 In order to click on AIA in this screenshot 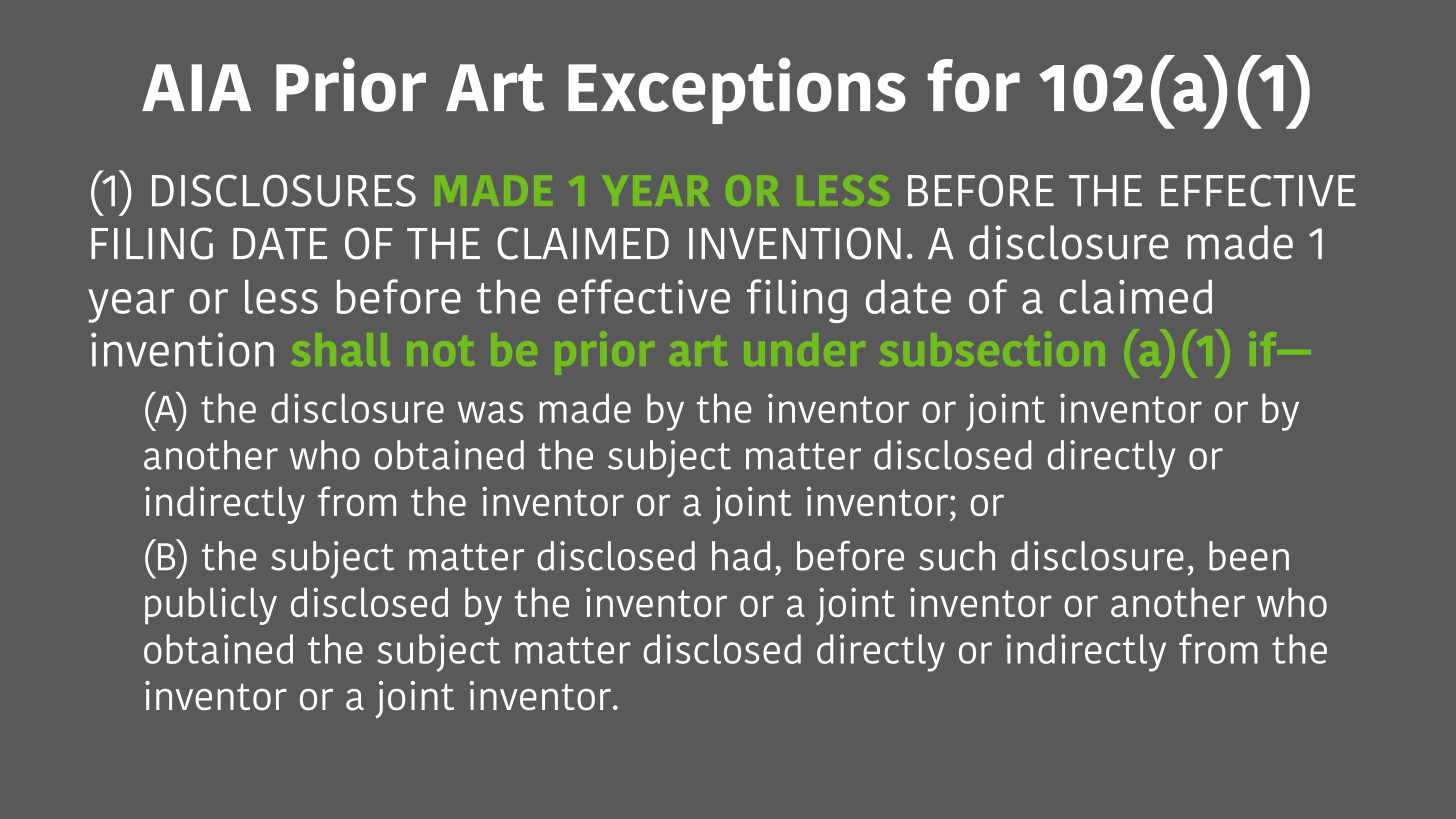, I will do `click(196, 87)`.
